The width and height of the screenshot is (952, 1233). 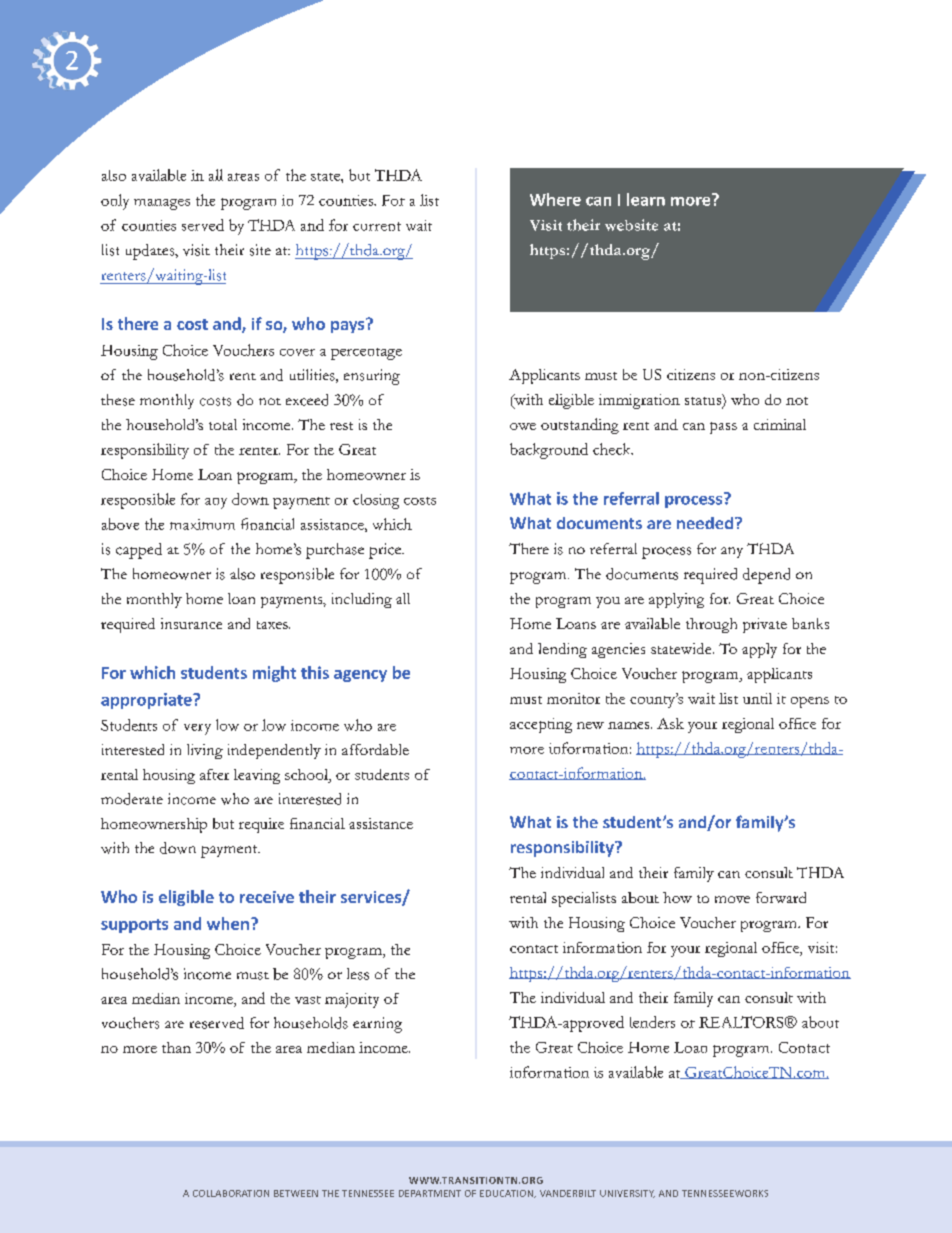 I want to click on learn, so click(x=646, y=199).
